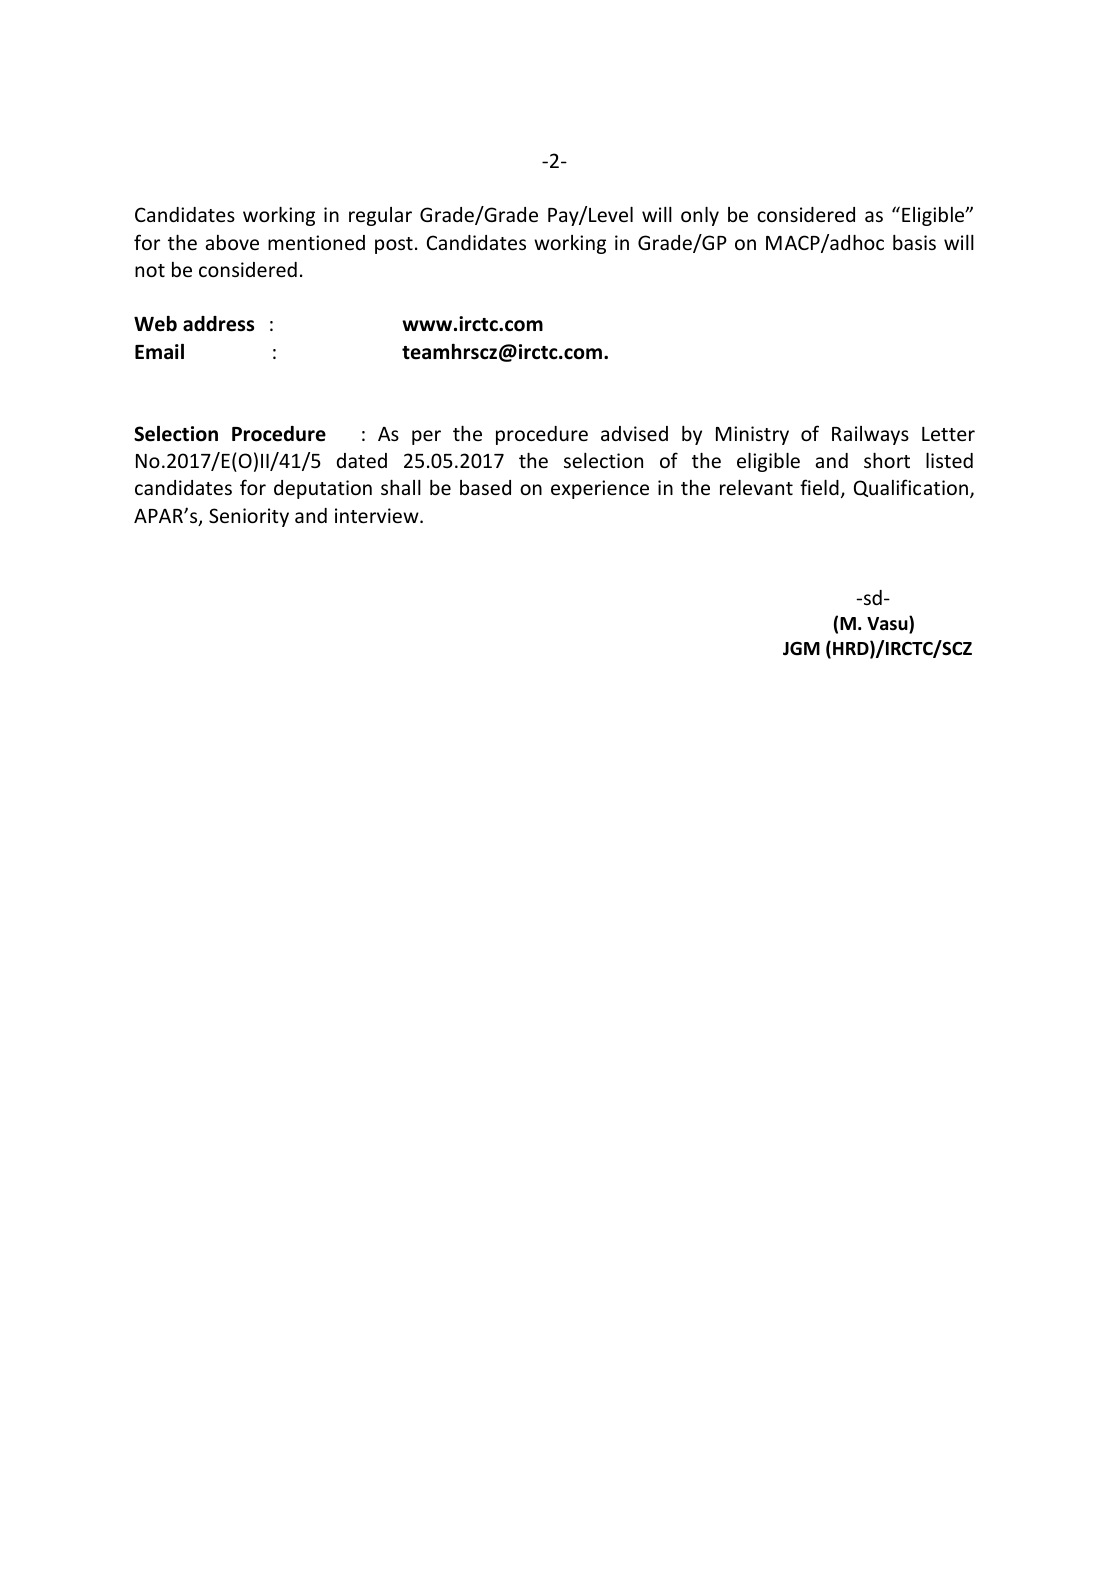 This screenshot has width=1109, height=1569. Describe the element at coordinates (819, 487) in the screenshot. I see `field` at that location.
